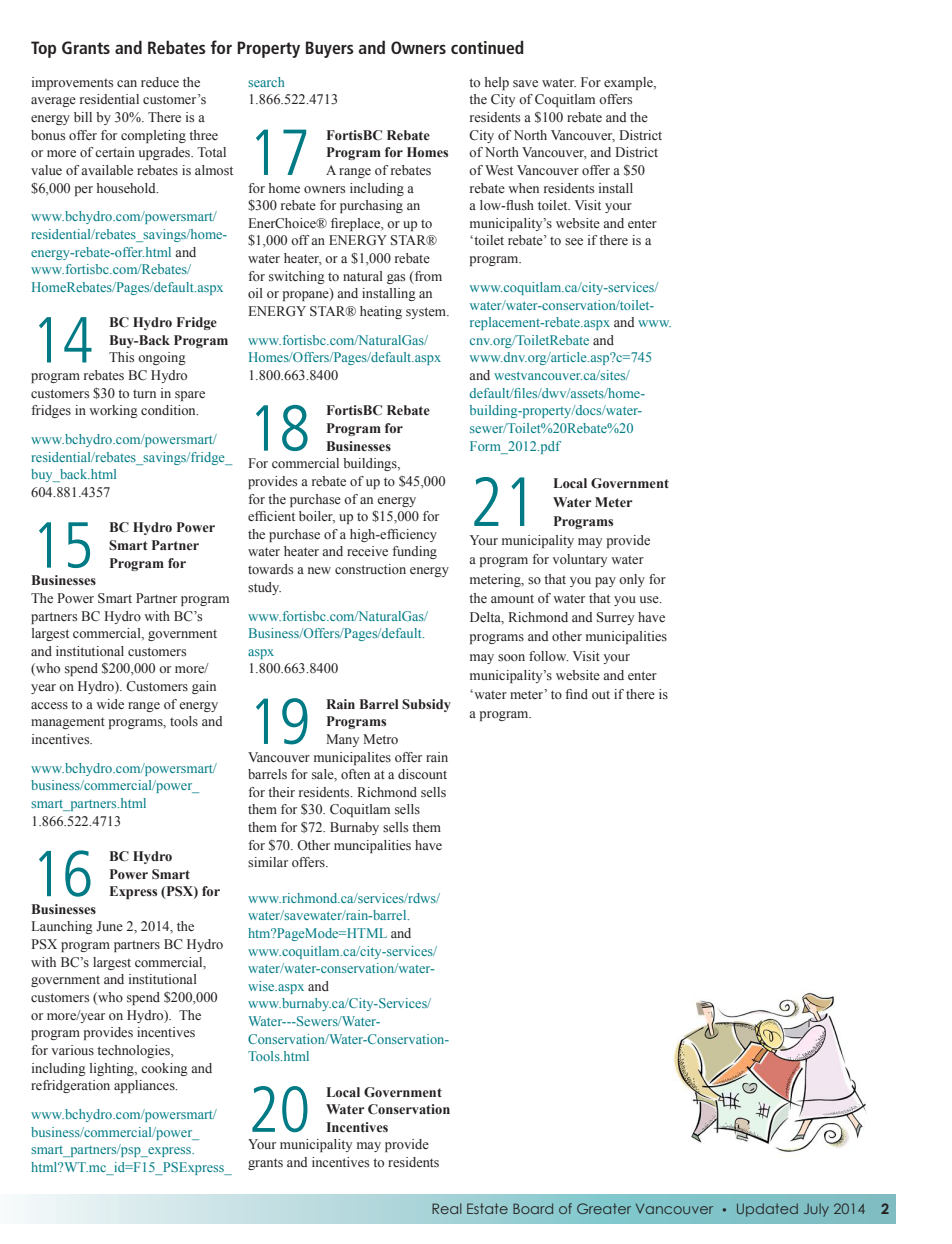 The height and width of the screenshot is (1244, 952). Describe the element at coordinates (629, 83) in the screenshot. I see `example` at that location.
